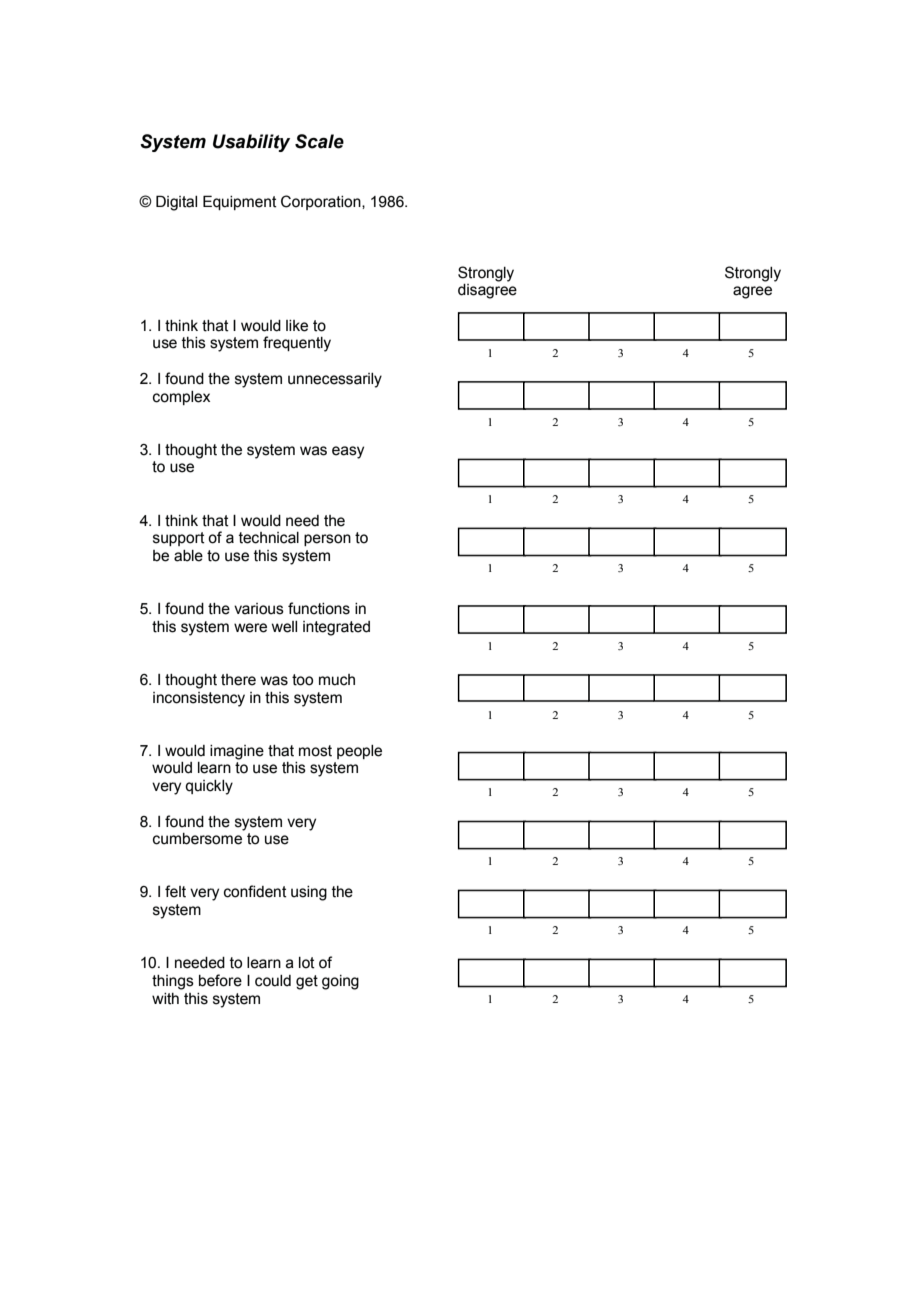  What do you see at coordinates (315, 751) in the screenshot?
I see `most` at bounding box center [315, 751].
